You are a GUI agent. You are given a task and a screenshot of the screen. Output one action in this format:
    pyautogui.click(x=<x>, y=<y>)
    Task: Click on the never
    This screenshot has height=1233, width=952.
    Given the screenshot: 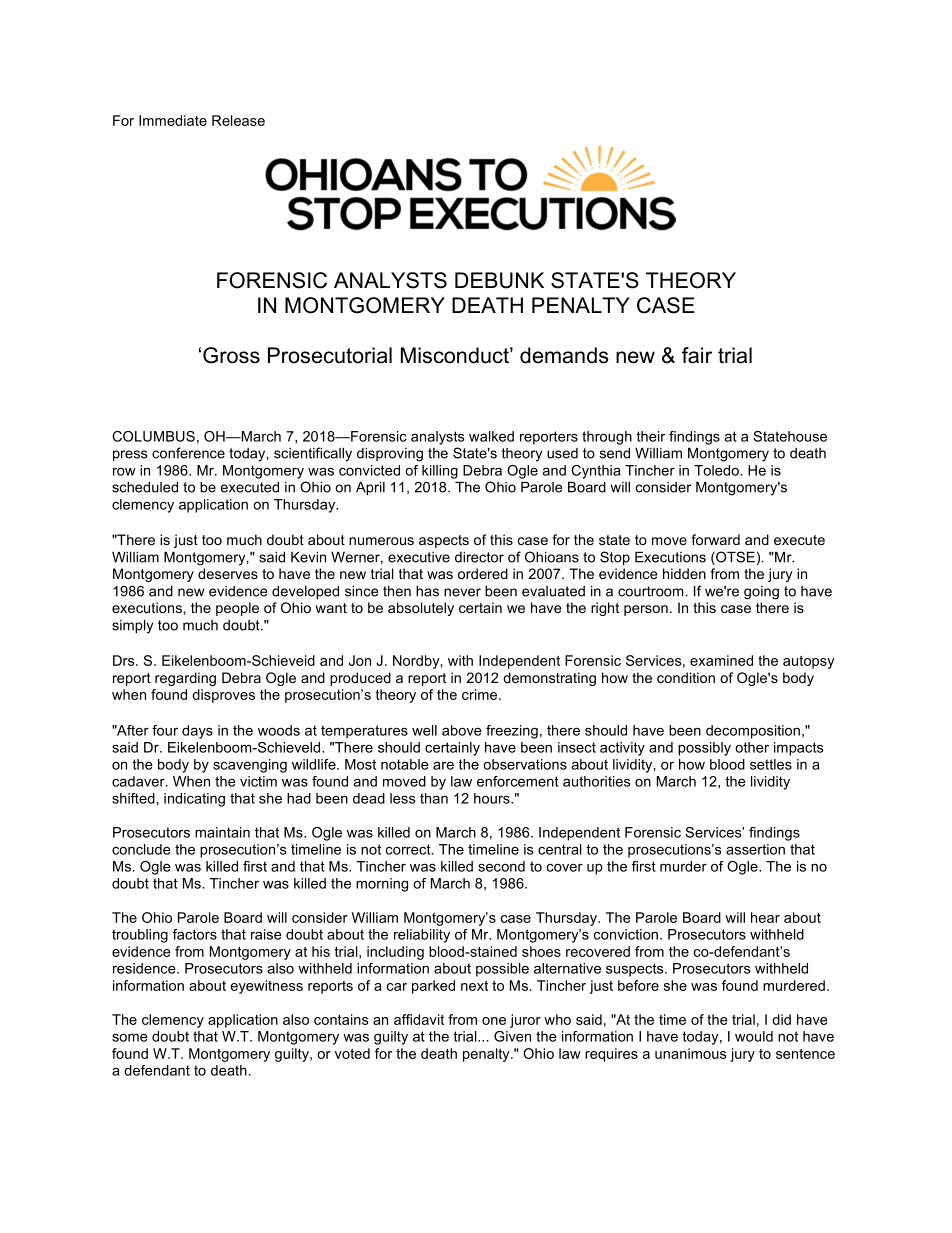 What is the action you would take?
    pyautogui.click(x=462, y=592)
